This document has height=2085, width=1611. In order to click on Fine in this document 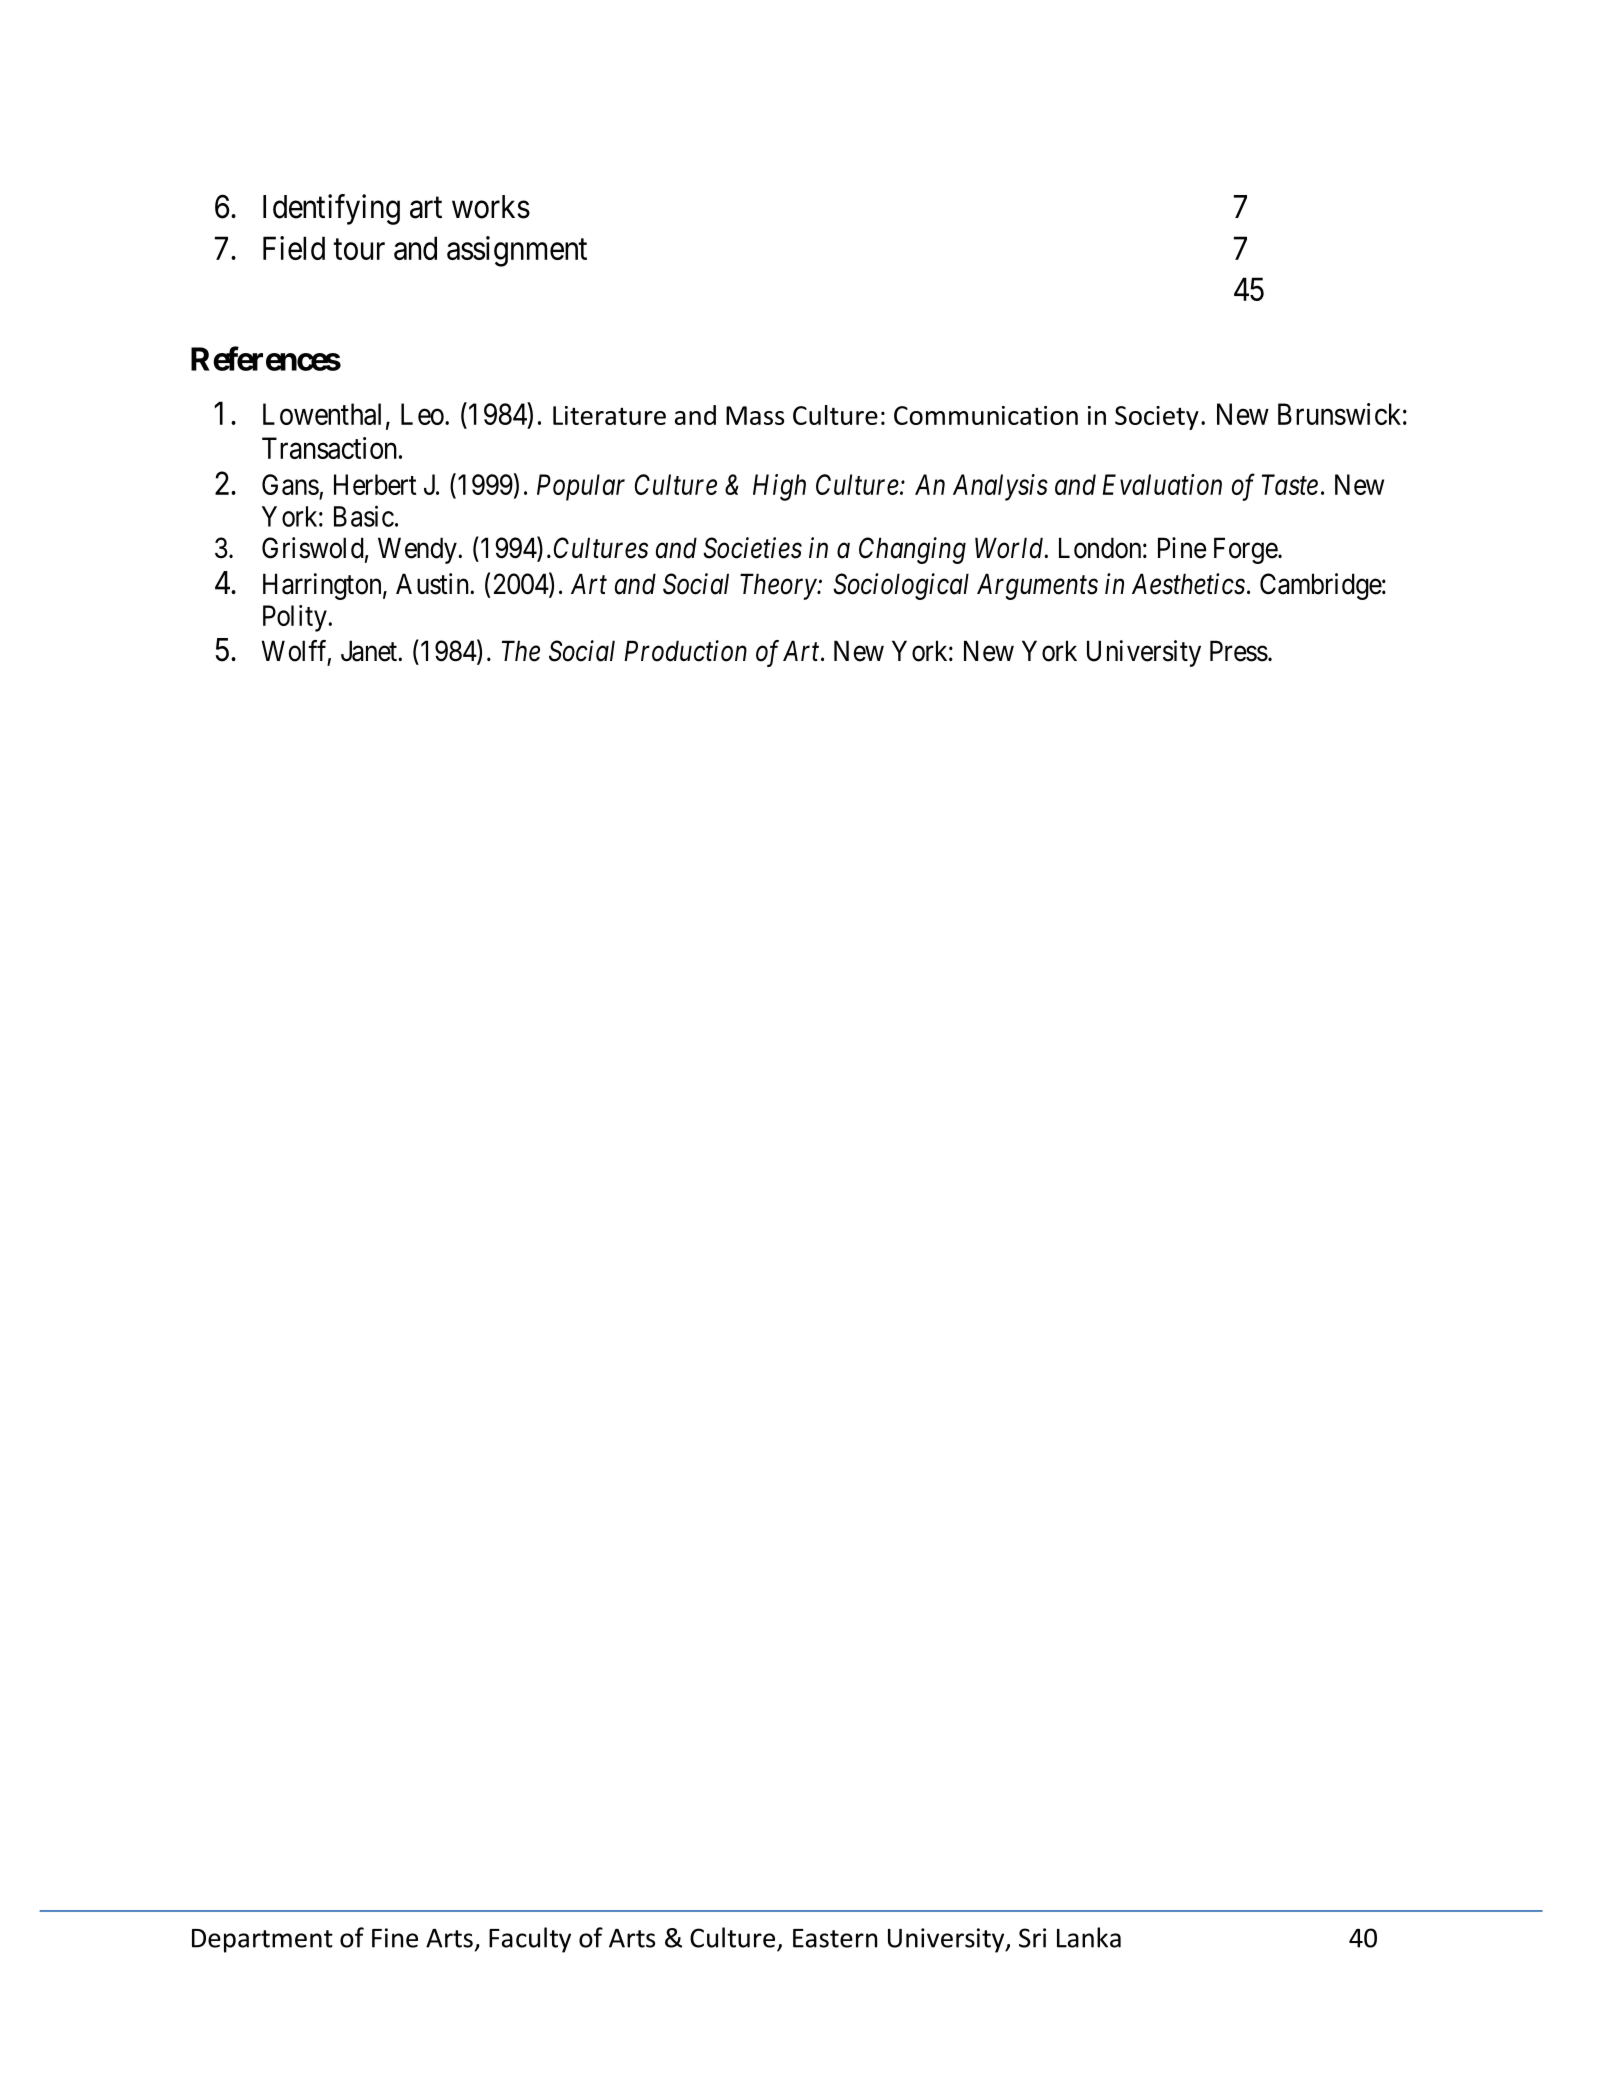, I will do `click(395, 1938)`.
